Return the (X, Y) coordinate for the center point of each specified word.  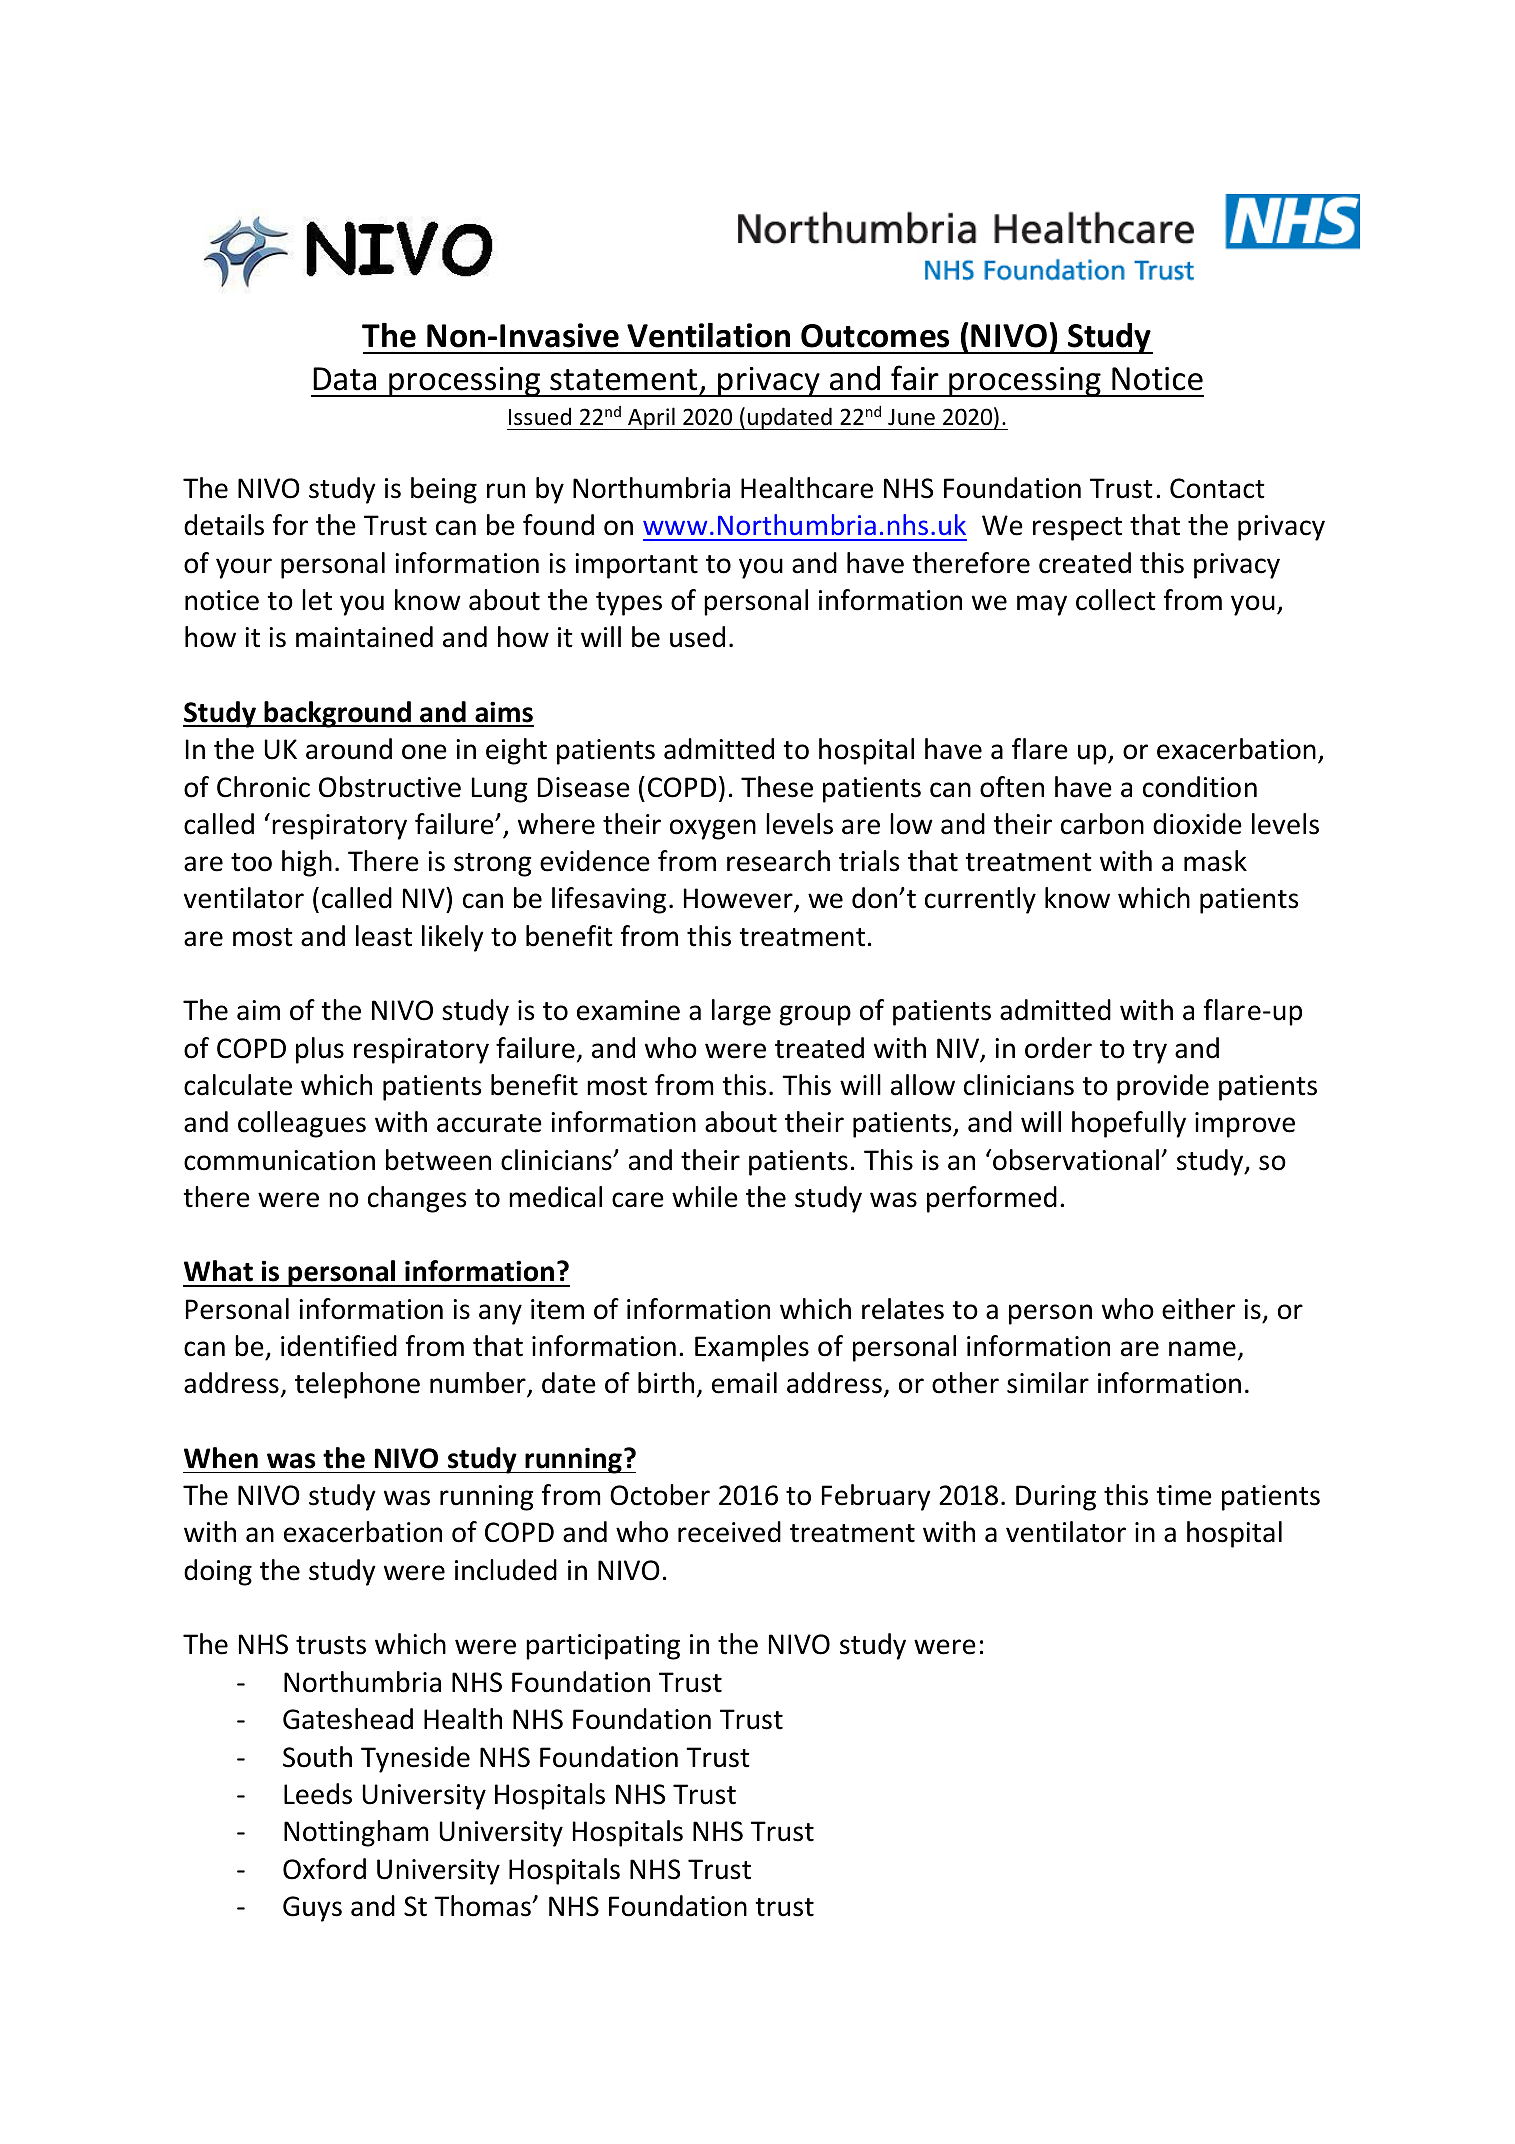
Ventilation (708, 335)
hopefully (1129, 1124)
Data (344, 379)
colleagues (302, 1124)
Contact (1217, 488)
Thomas (483, 1906)
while (705, 1197)
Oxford (324, 1869)
